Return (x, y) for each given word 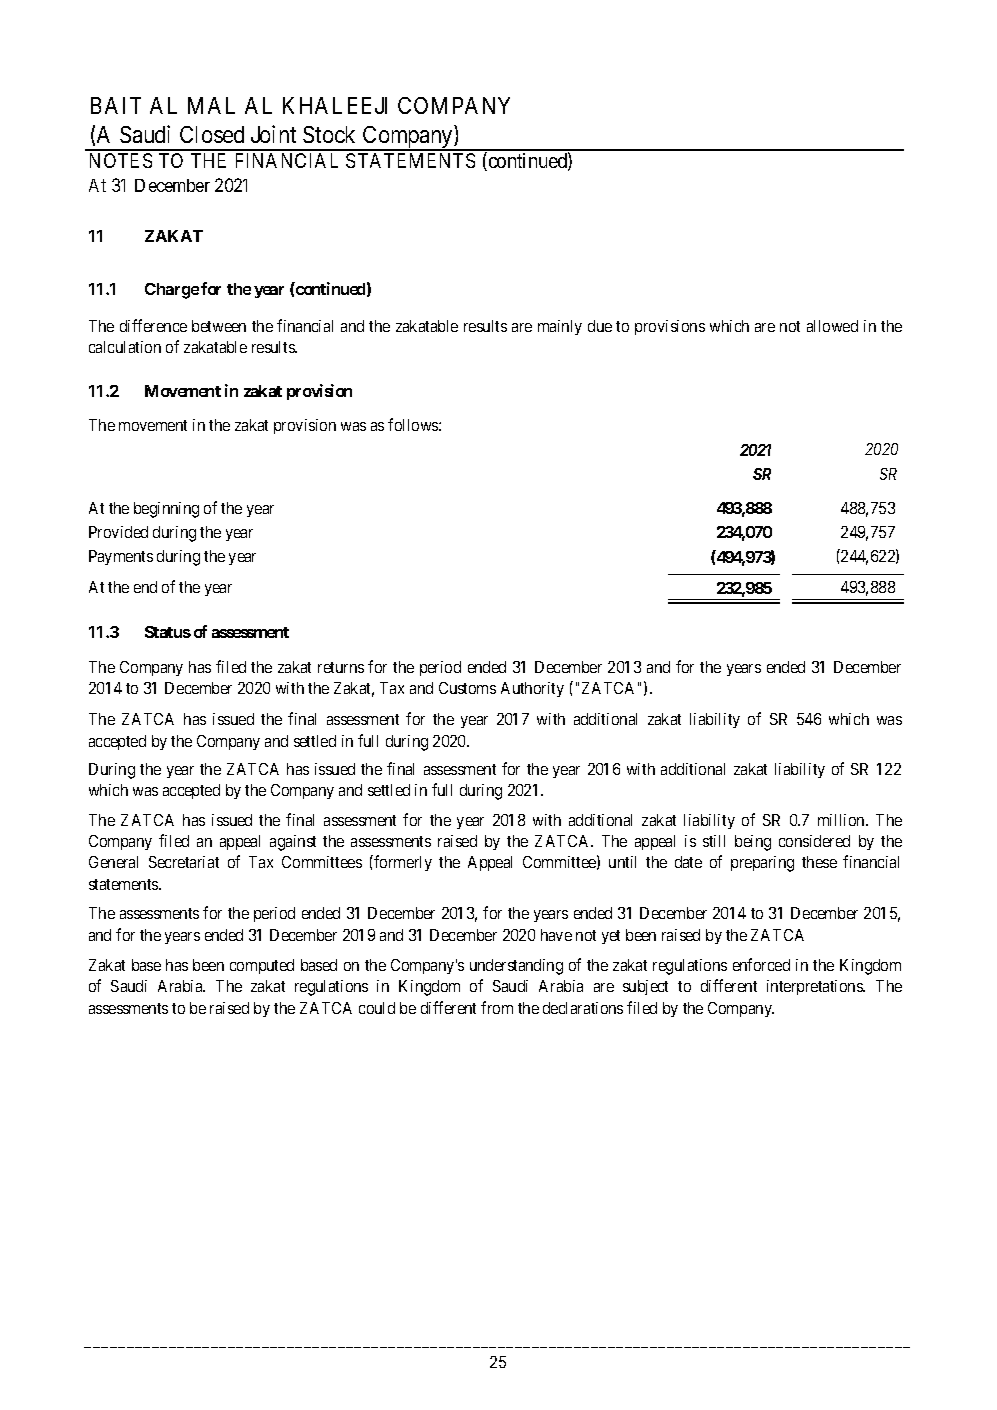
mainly (560, 327)
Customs (467, 688)
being (753, 843)
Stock (329, 134)
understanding (516, 967)
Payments (121, 557)
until (622, 862)
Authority (532, 689)
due (600, 326)
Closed (212, 134)
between (219, 326)
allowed (832, 326)
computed (262, 966)
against (293, 843)
